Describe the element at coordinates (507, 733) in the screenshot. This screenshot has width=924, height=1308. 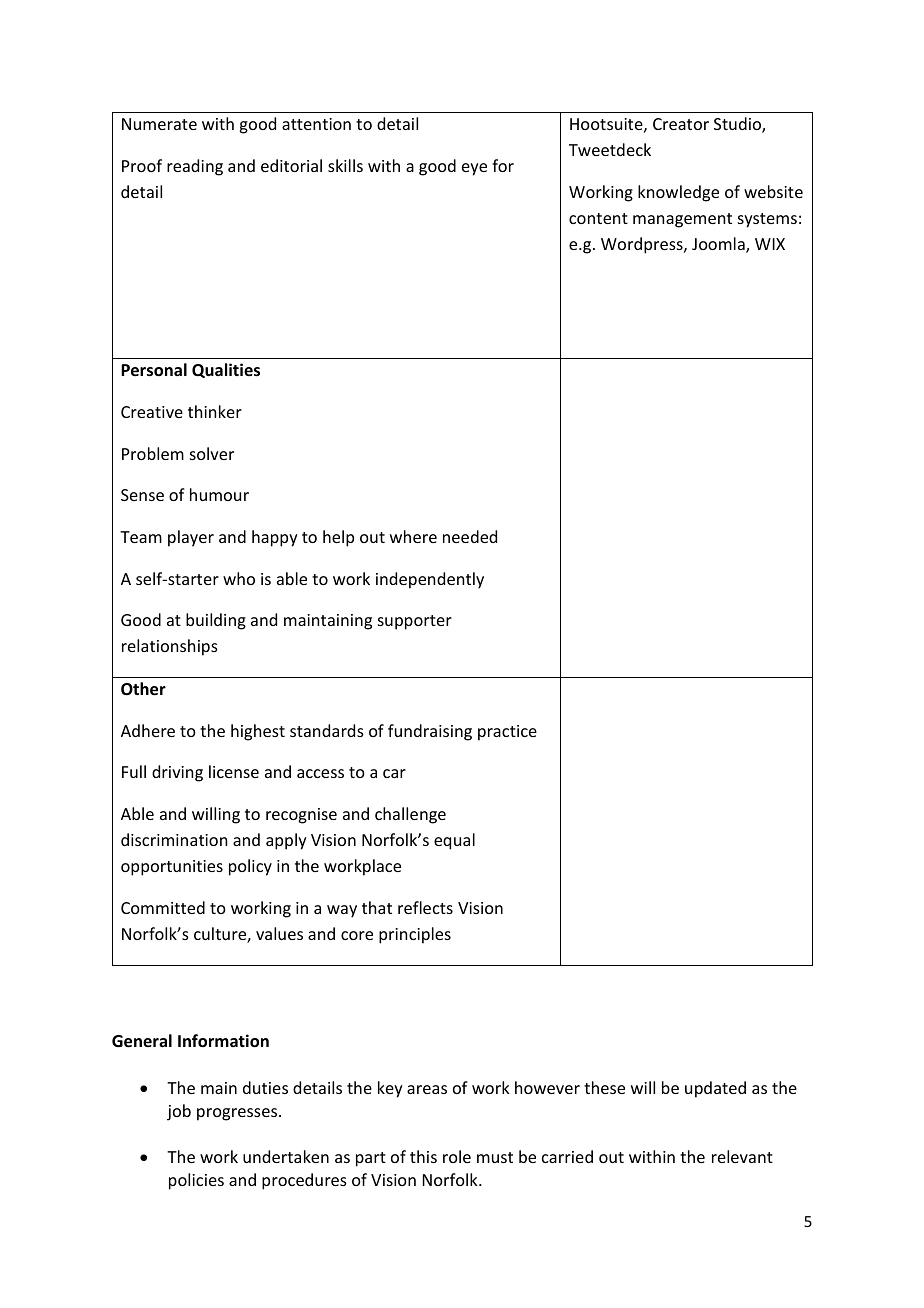
I see `practice` at that location.
